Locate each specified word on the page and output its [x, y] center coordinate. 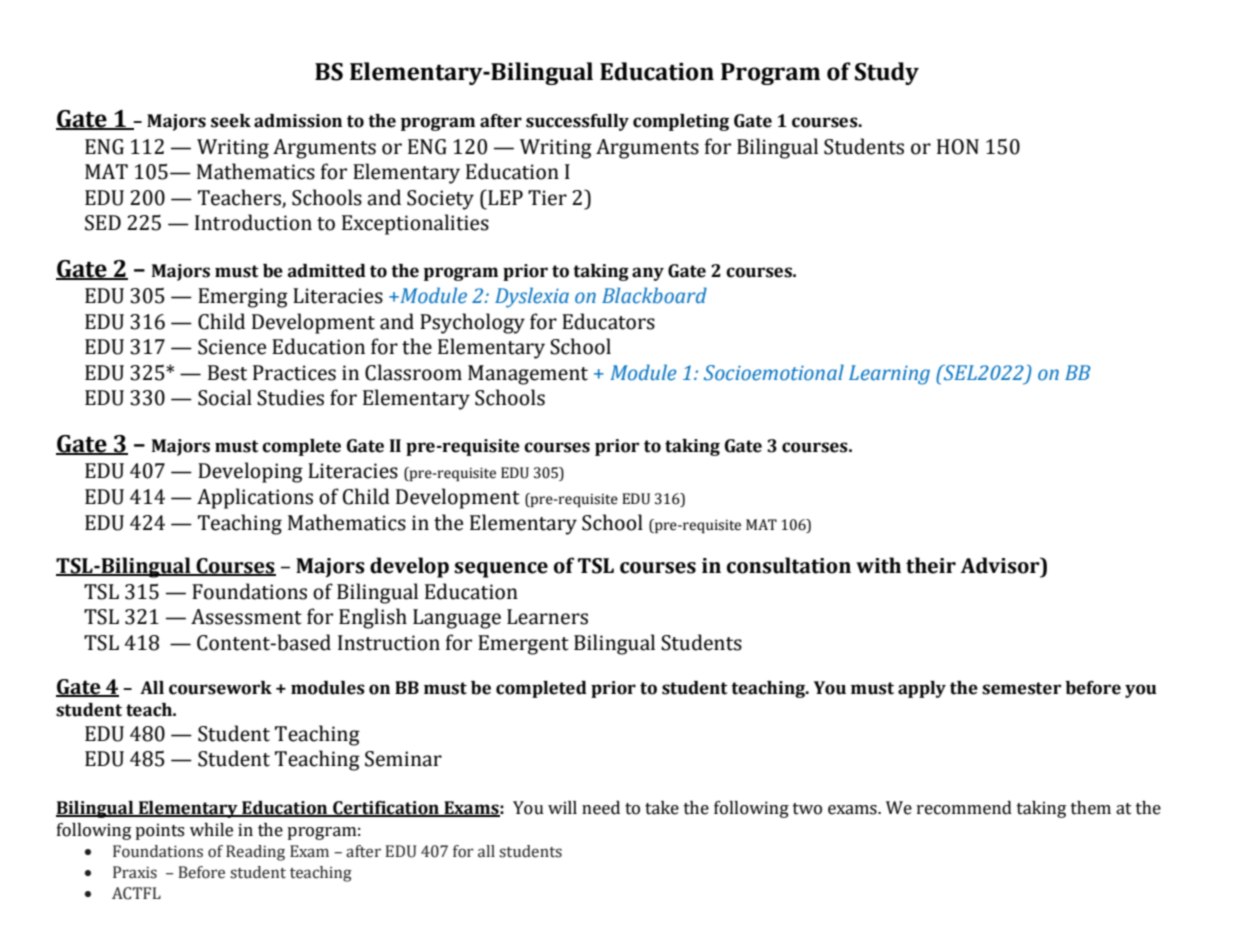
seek [231, 121]
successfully [577, 122]
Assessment [246, 617]
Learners [547, 617]
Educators [608, 321]
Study [887, 73]
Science [232, 347]
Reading [255, 853]
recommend [964, 808]
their [931, 565]
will [562, 807]
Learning [889, 375]
